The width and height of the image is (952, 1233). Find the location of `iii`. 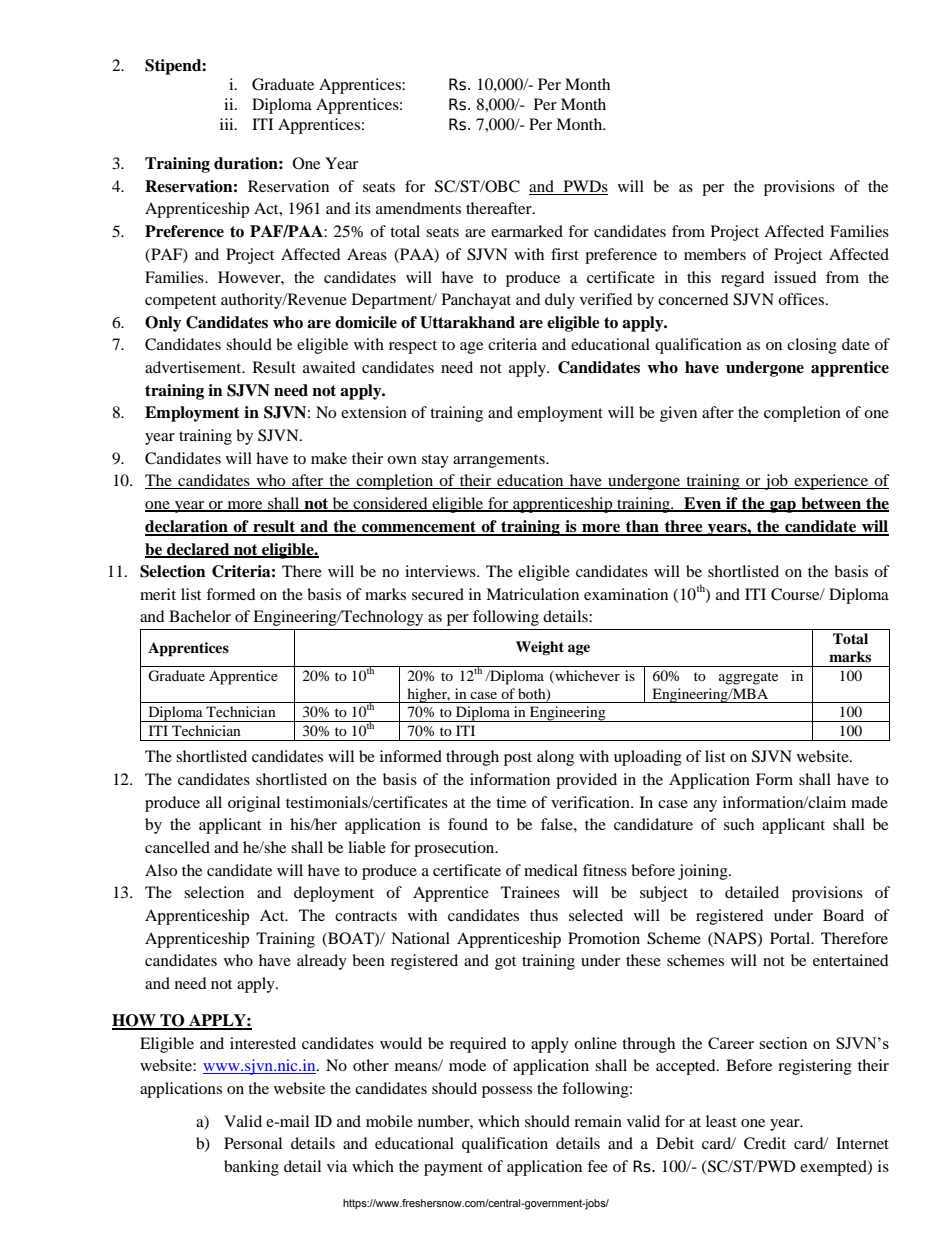

iii is located at coordinates (228, 124).
